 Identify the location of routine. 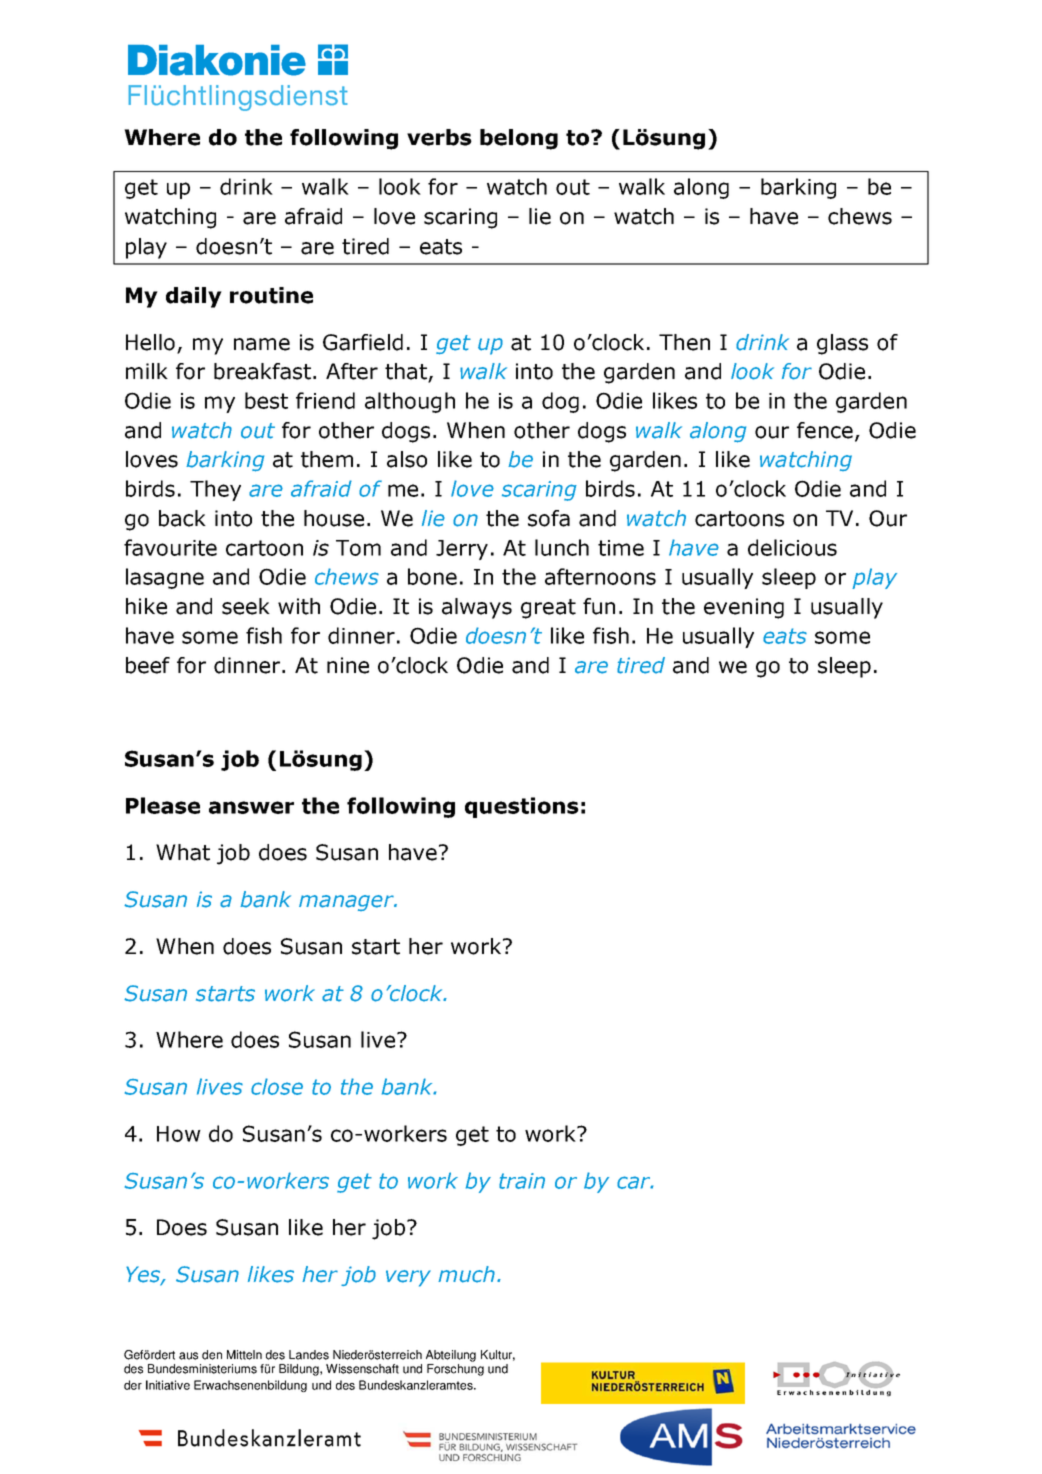
(271, 295).
